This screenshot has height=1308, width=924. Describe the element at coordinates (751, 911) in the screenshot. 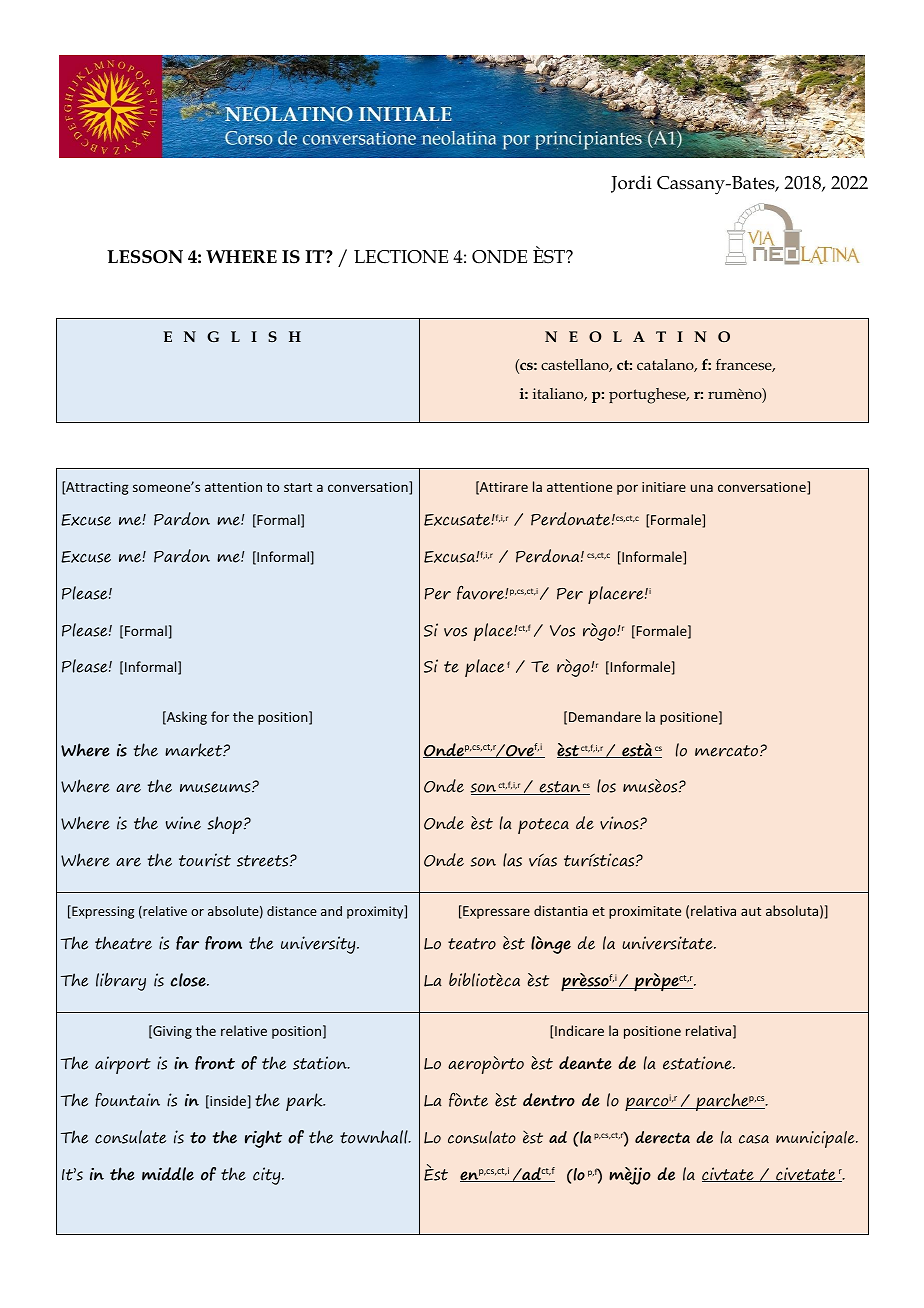

I see `aut` at that location.
